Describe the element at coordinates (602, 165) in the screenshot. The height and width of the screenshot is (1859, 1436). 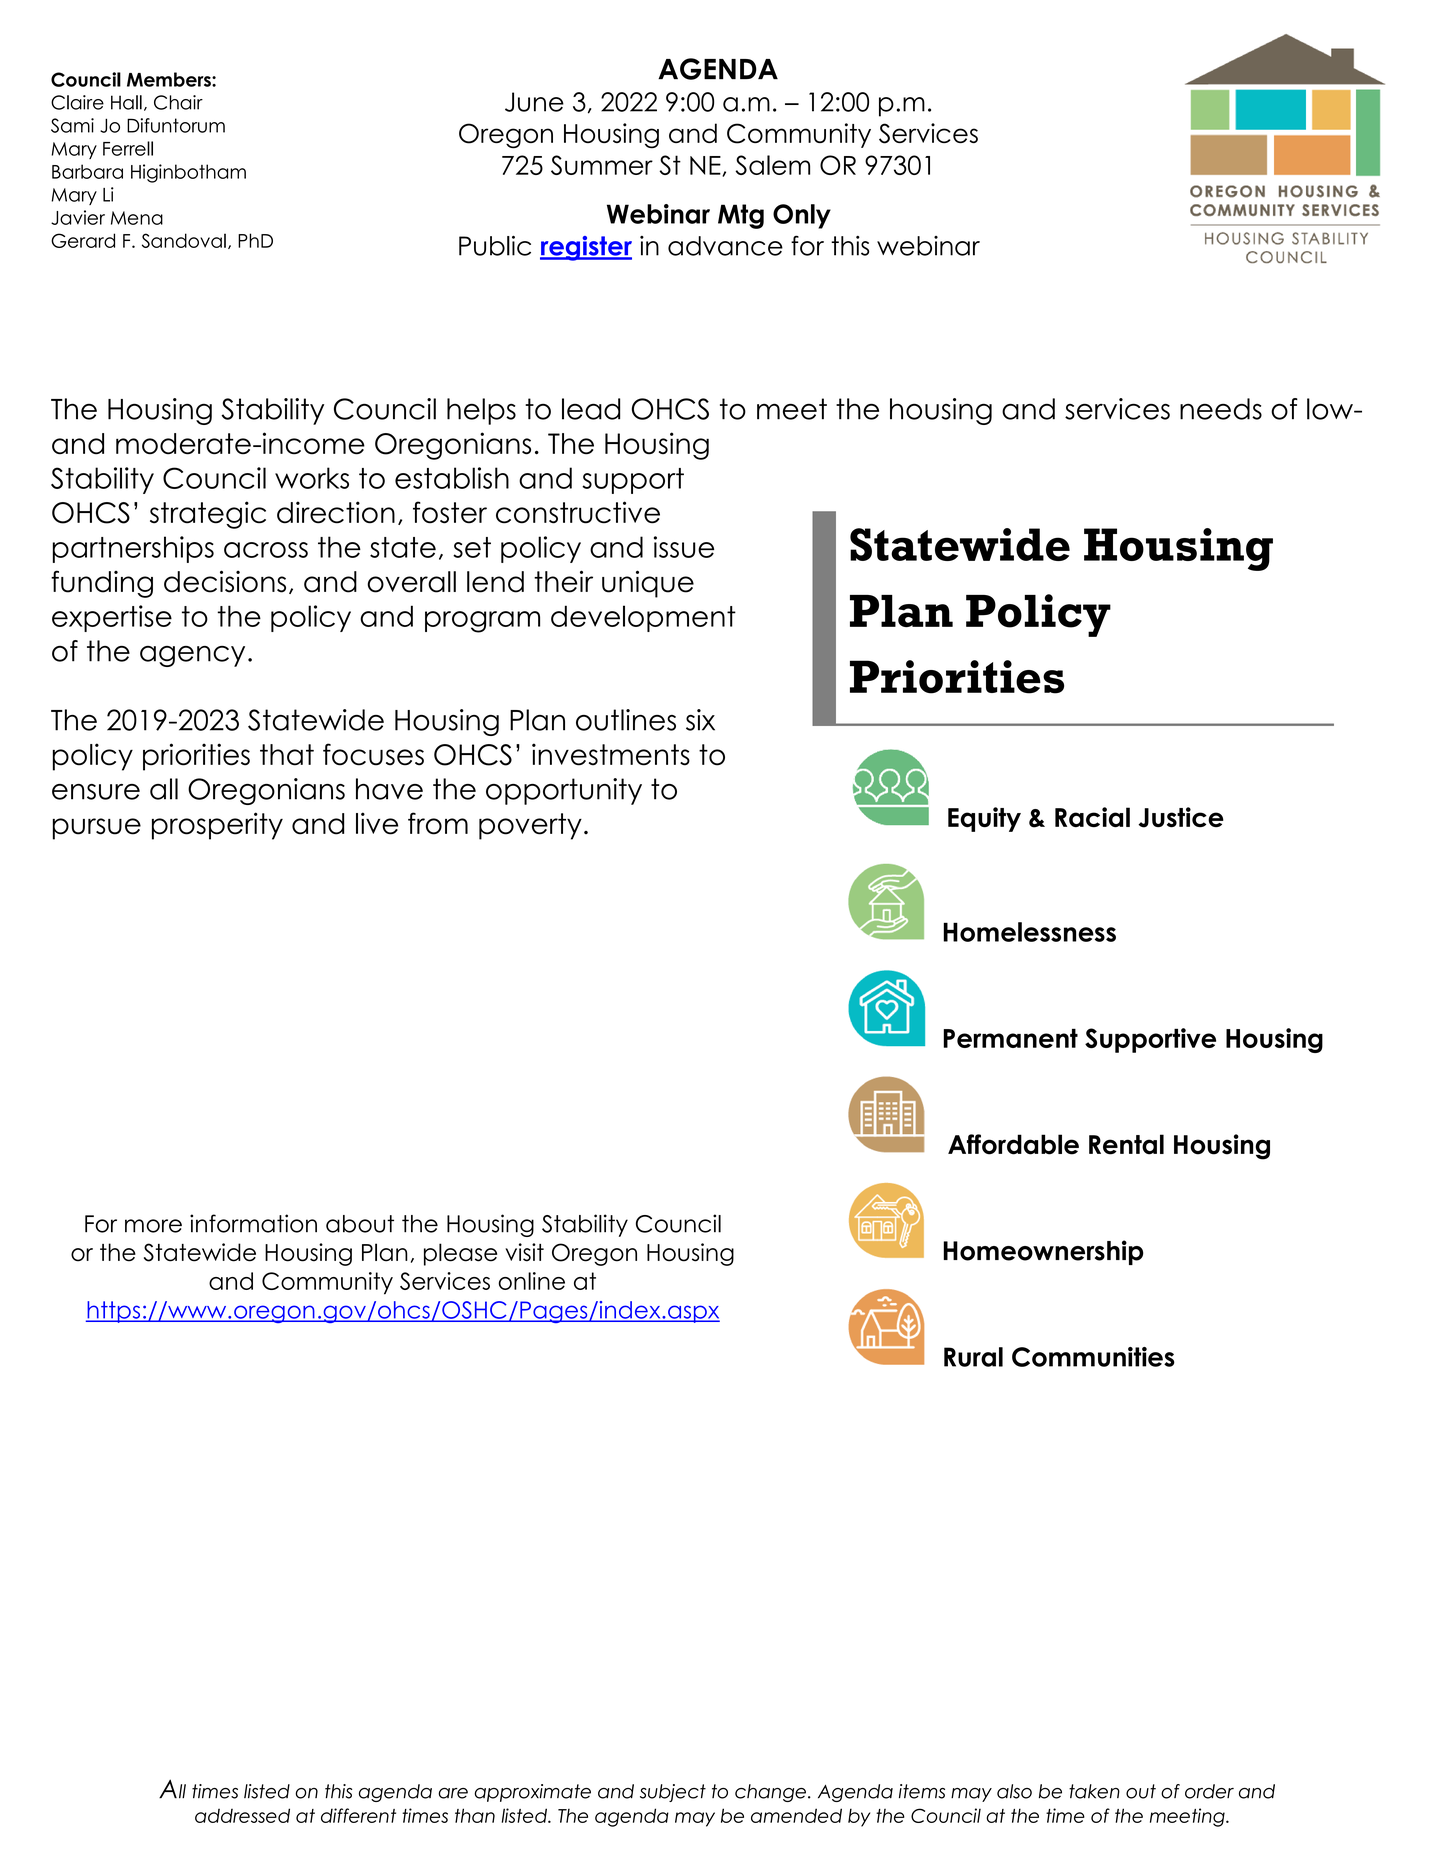
I see `Summer` at that location.
